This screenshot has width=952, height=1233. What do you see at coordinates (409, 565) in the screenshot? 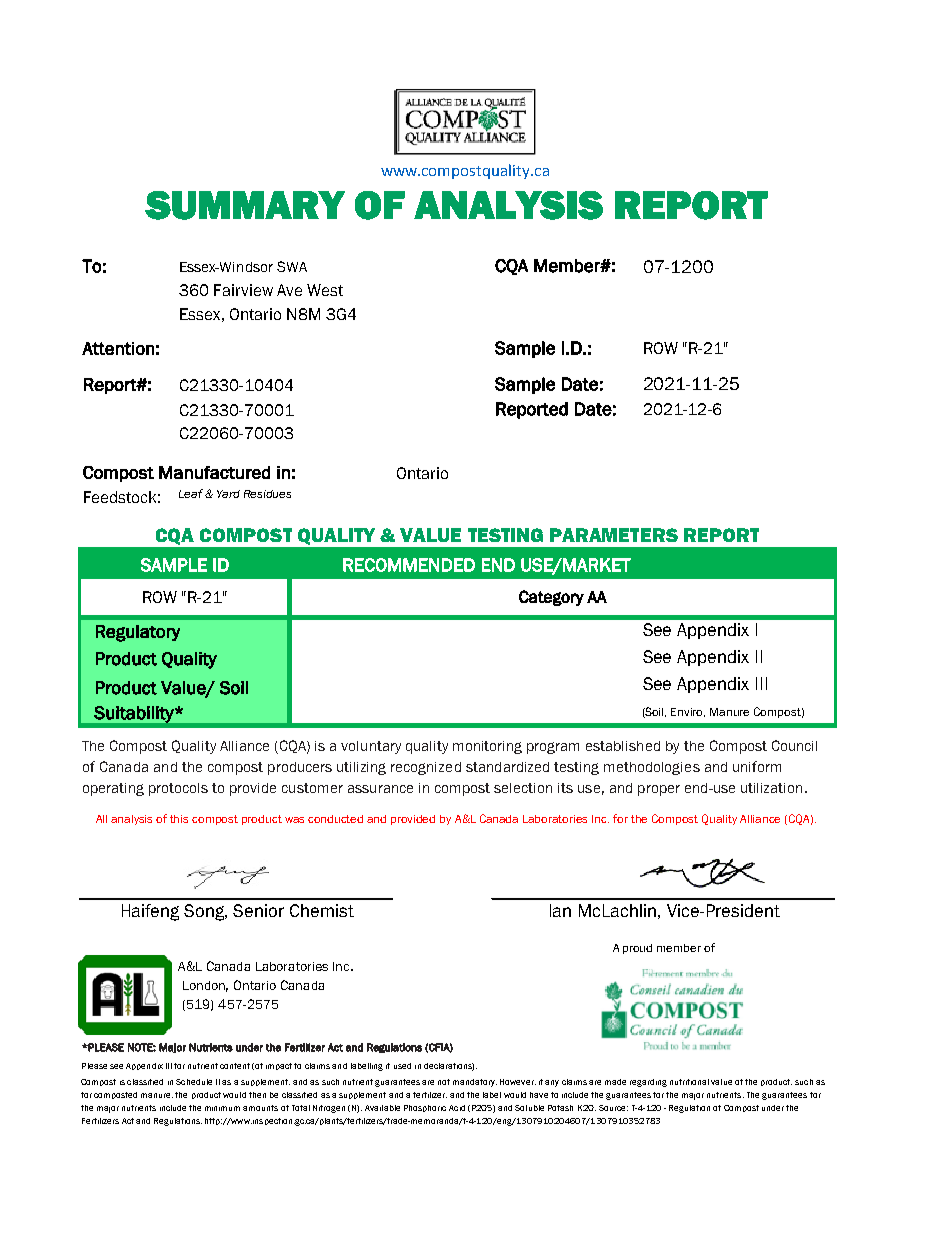
I see `RECOMMENDED` at bounding box center [409, 565].
